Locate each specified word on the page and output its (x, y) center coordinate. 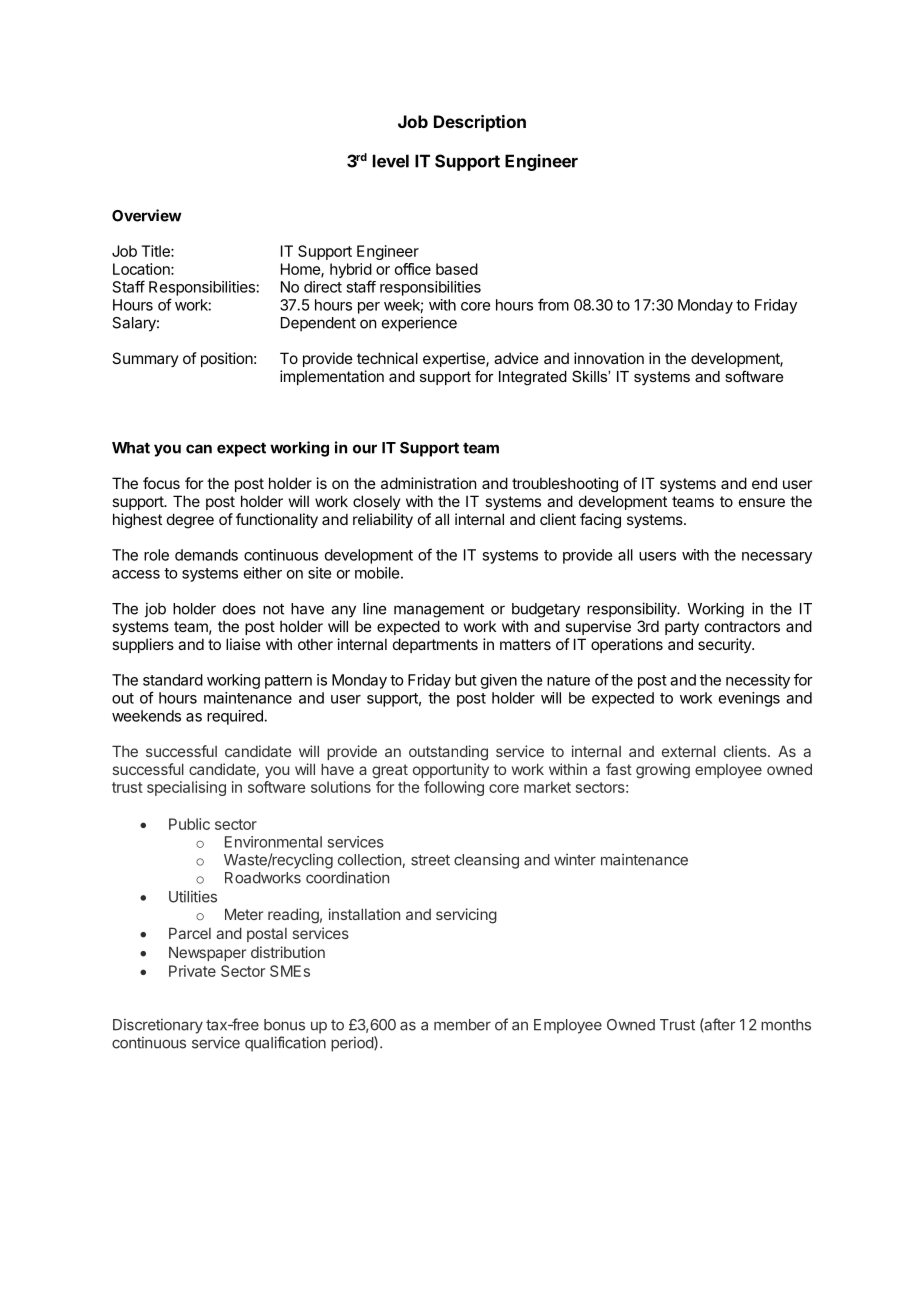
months (786, 1025)
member (462, 1025)
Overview (147, 215)
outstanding (448, 753)
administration (428, 483)
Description (480, 123)
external (689, 751)
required (236, 717)
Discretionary (158, 1026)
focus (161, 483)
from (553, 304)
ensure (762, 502)
